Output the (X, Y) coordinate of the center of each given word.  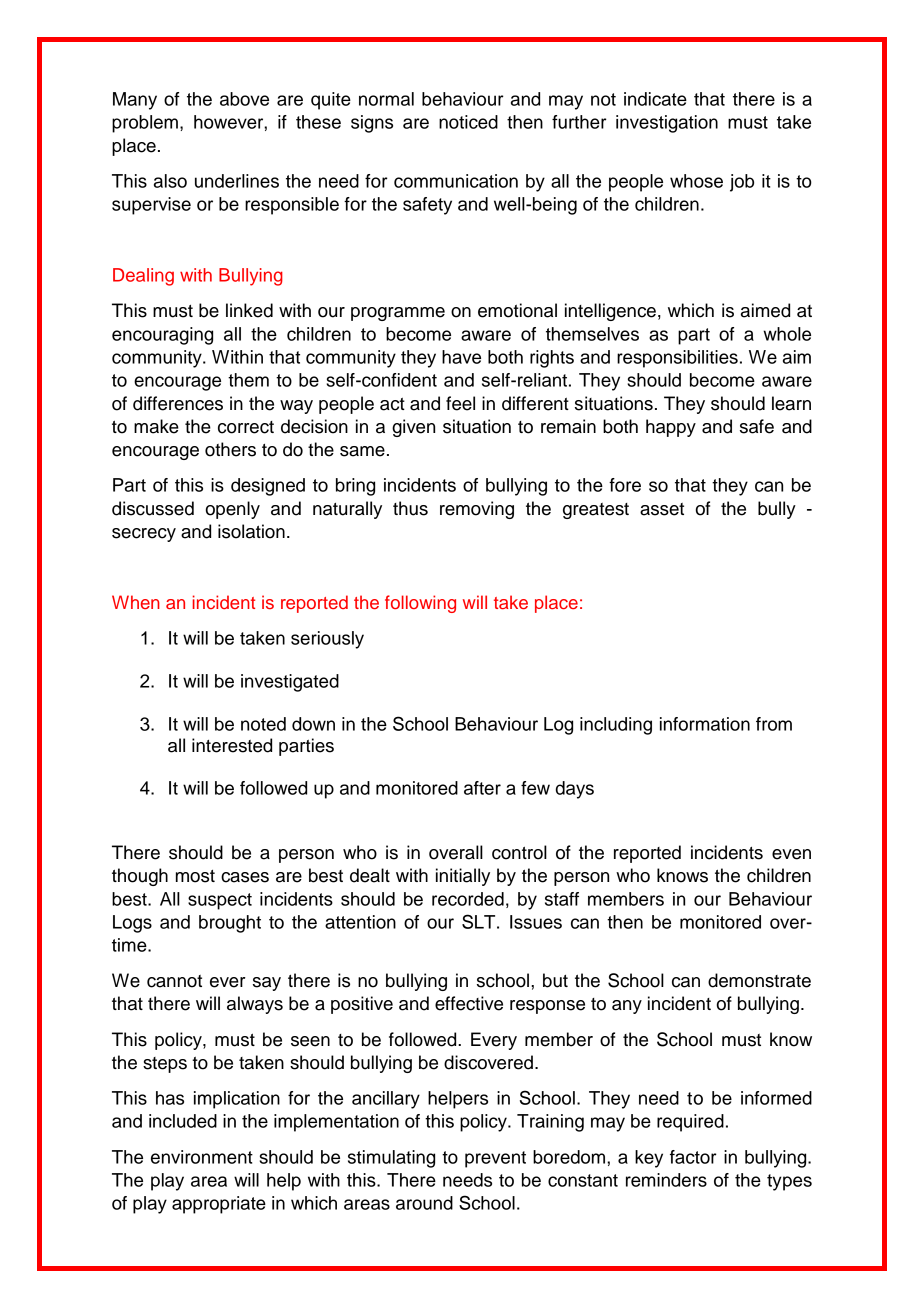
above (244, 99)
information (705, 724)
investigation (667, 124)
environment (202, 1157)
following (420, 604)
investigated (290, 683)
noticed (468, 122)
